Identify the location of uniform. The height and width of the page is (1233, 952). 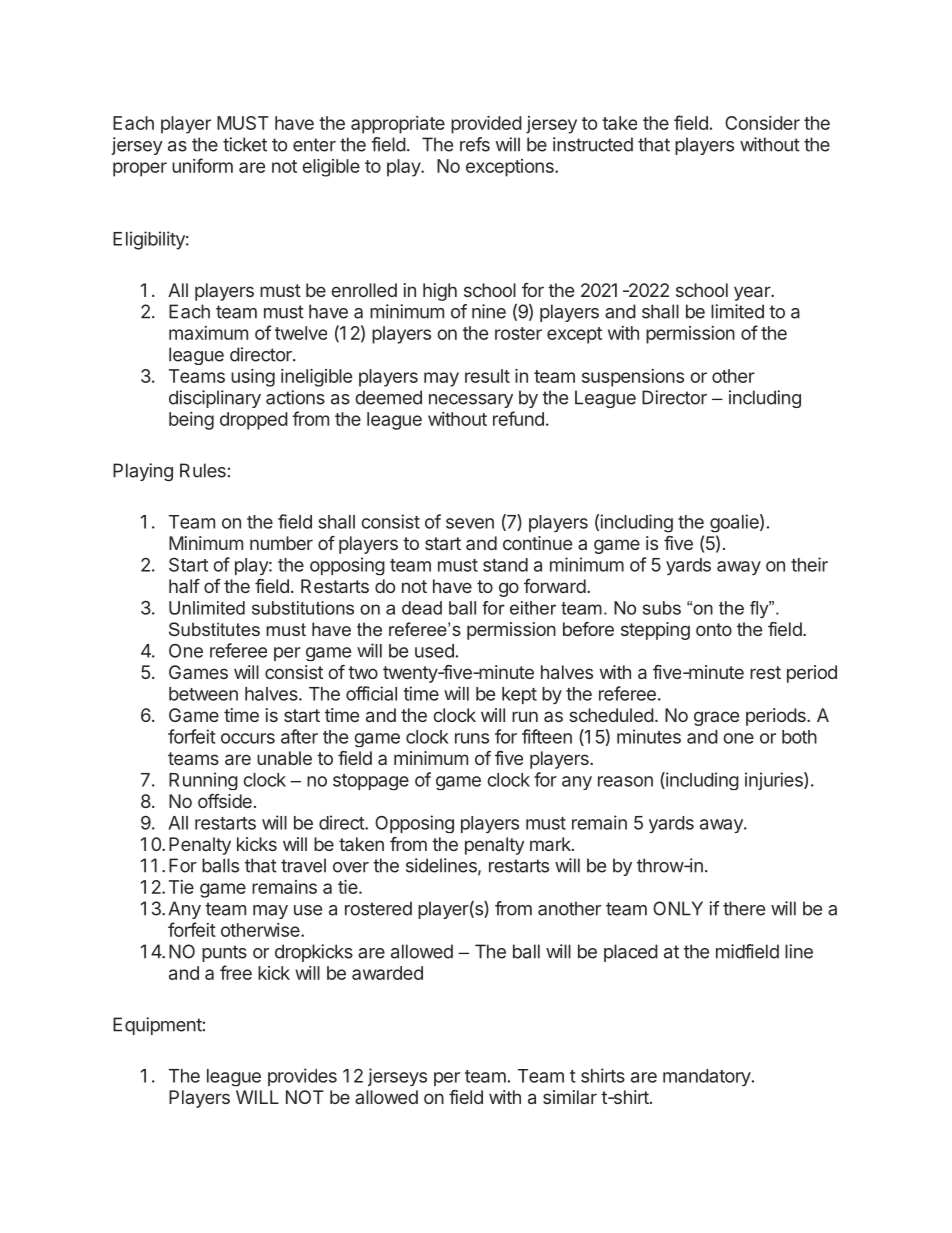
(202, 165).
